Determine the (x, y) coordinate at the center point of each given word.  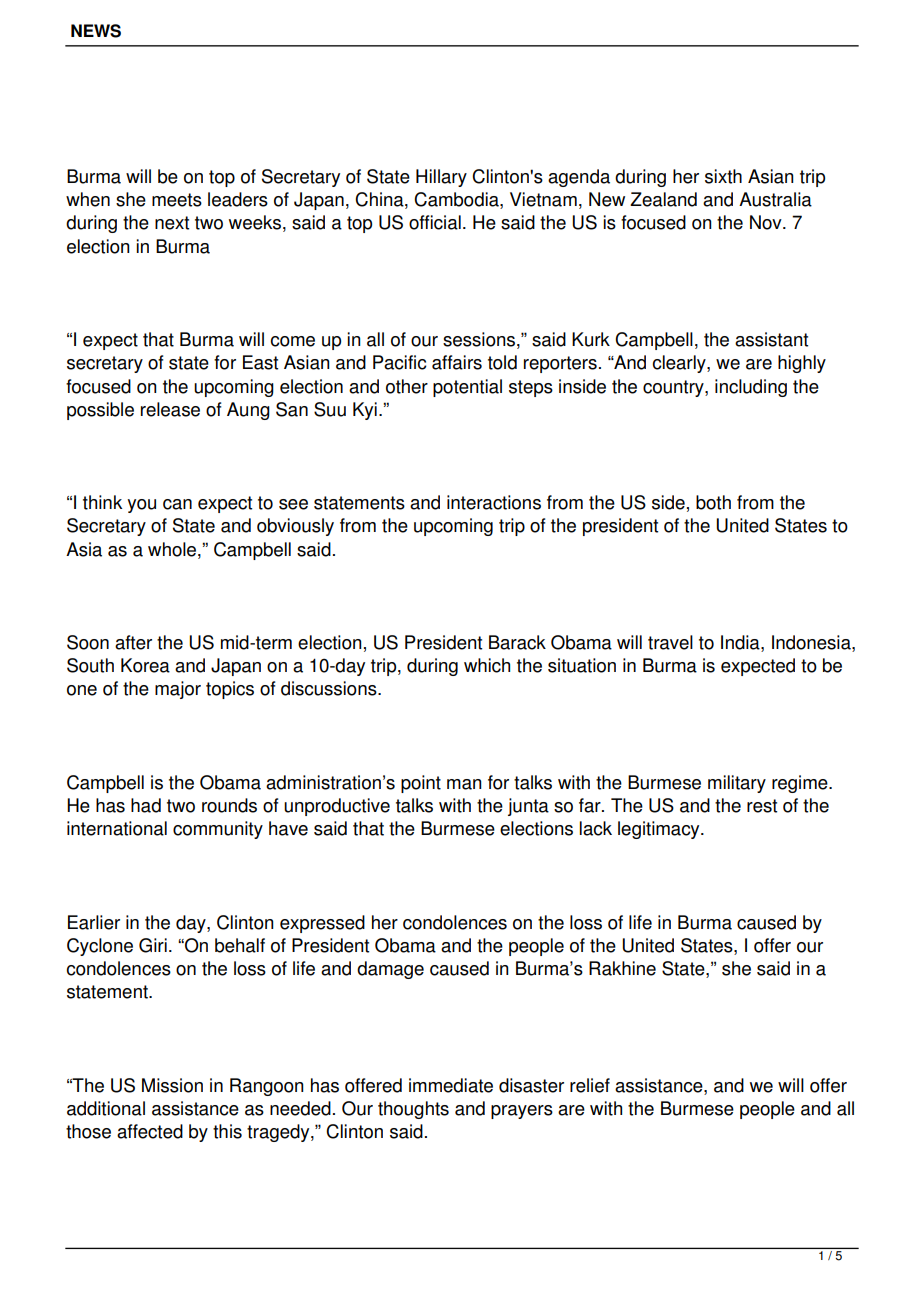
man (464, 784)
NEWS (96, 31)
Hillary (441, 178)
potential (467, 388)
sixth (723, 176)
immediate (451, 1085)
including (751, 388)
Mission (172, 1085)
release (170, 409)
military (737, 784)
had (146, 805)
